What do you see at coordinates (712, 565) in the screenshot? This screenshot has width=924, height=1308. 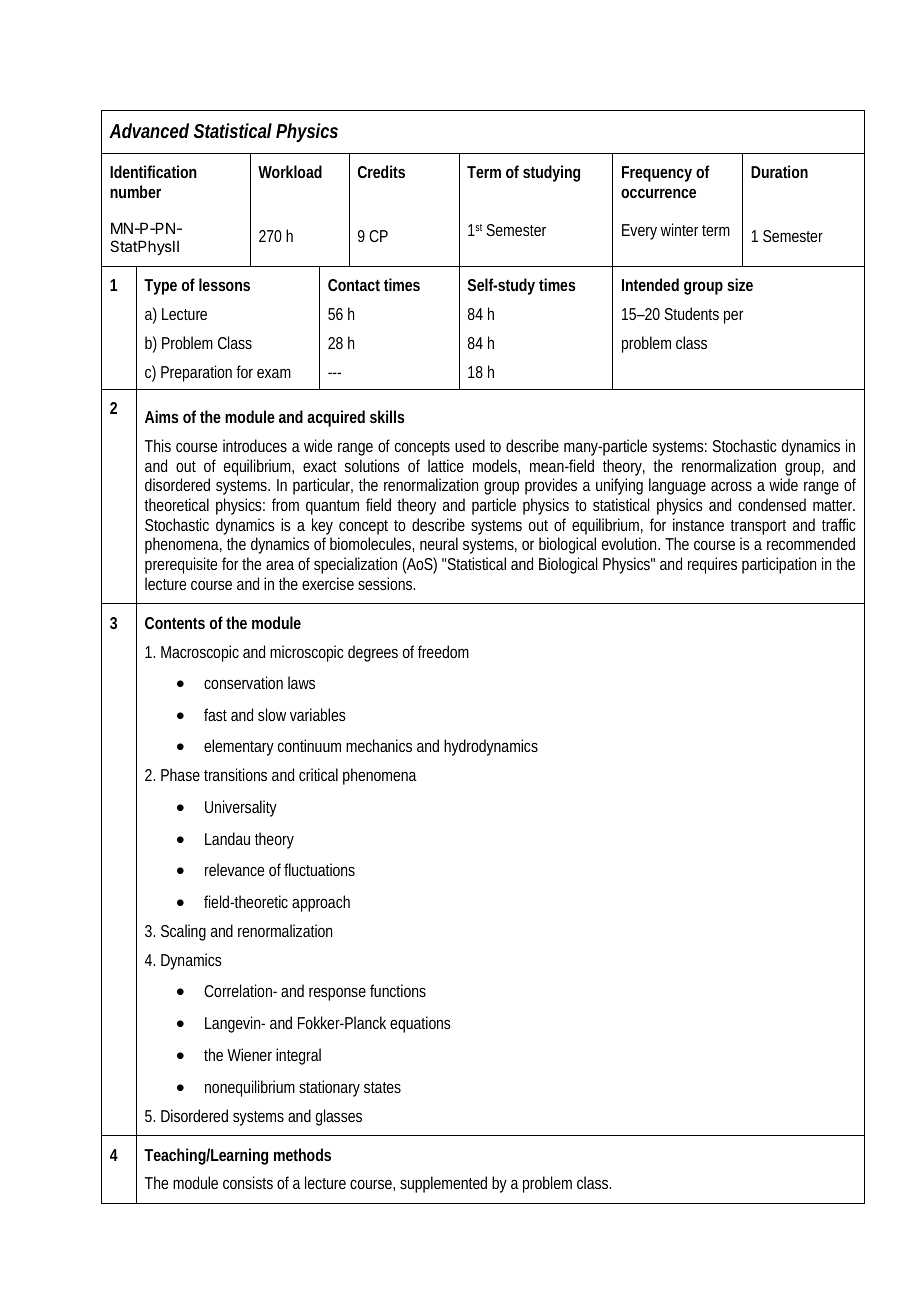 I see `requires` at bounding box center [712, 565].
